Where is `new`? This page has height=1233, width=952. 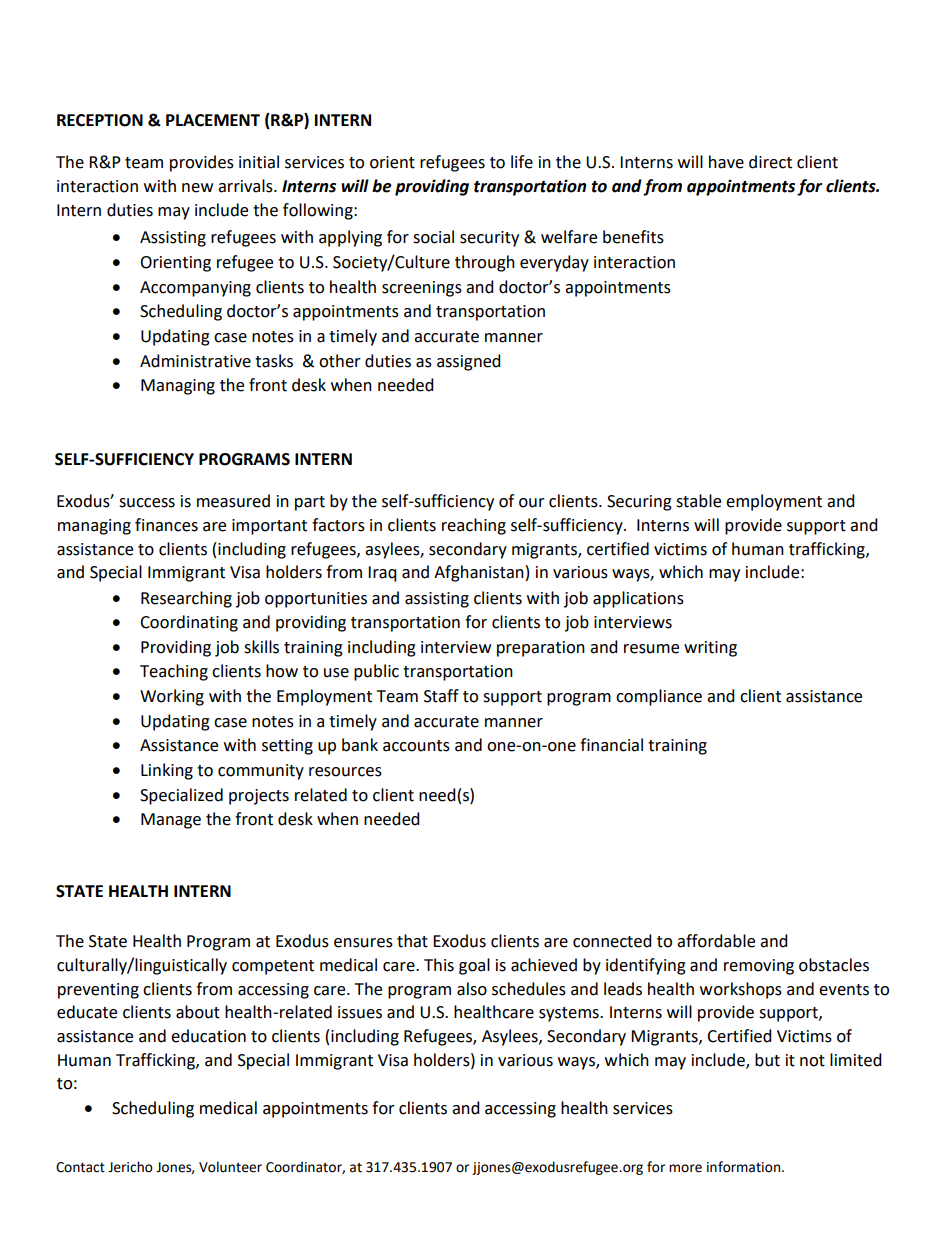
new is located at coordinates (197, 188).
